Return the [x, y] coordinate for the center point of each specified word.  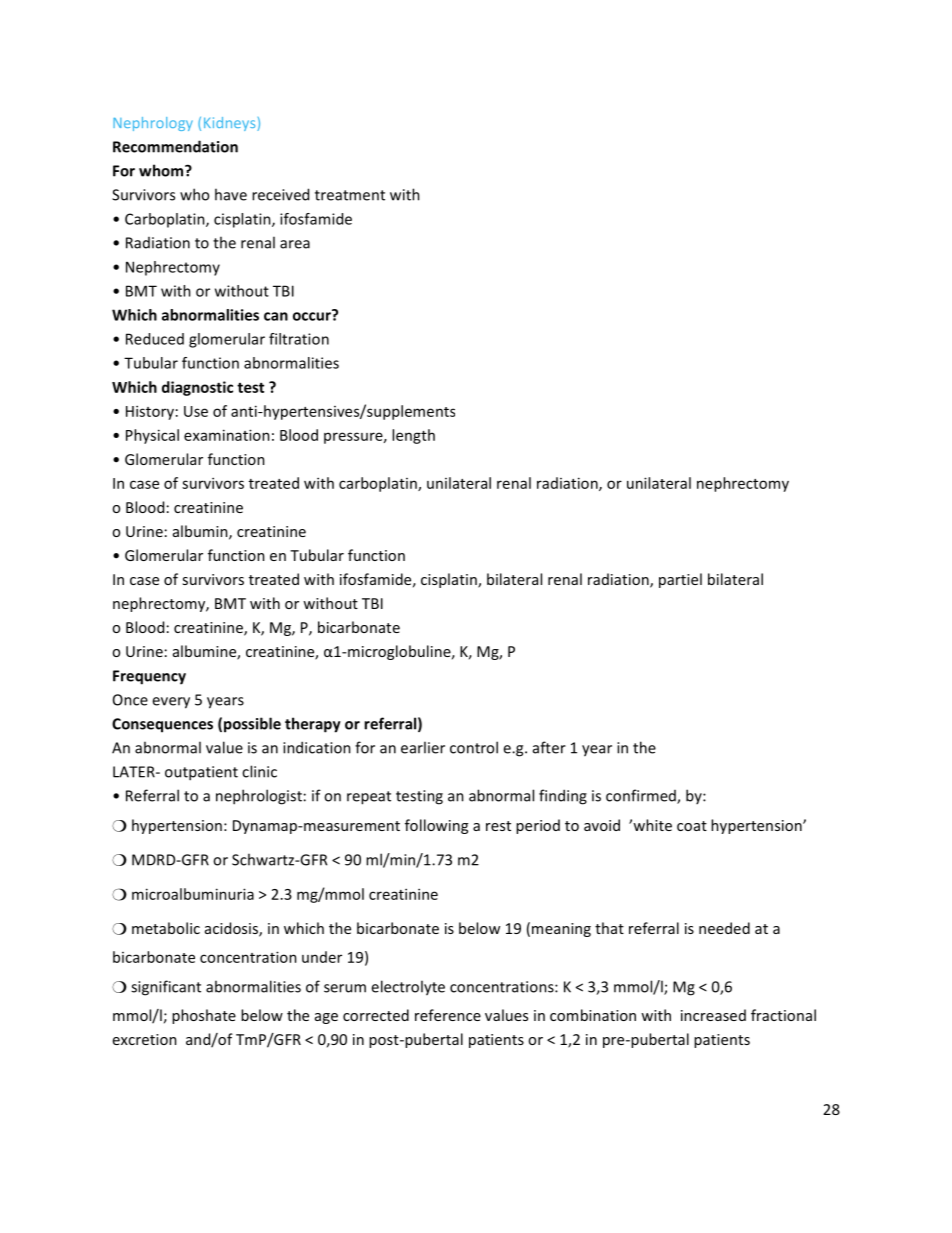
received [280, 194]
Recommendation [175, 146]
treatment [350, 195]
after [549, 747]
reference [448, 1015]
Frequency [149, 677]
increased [713, 1015]
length [413, 436]
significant [166, 988]
